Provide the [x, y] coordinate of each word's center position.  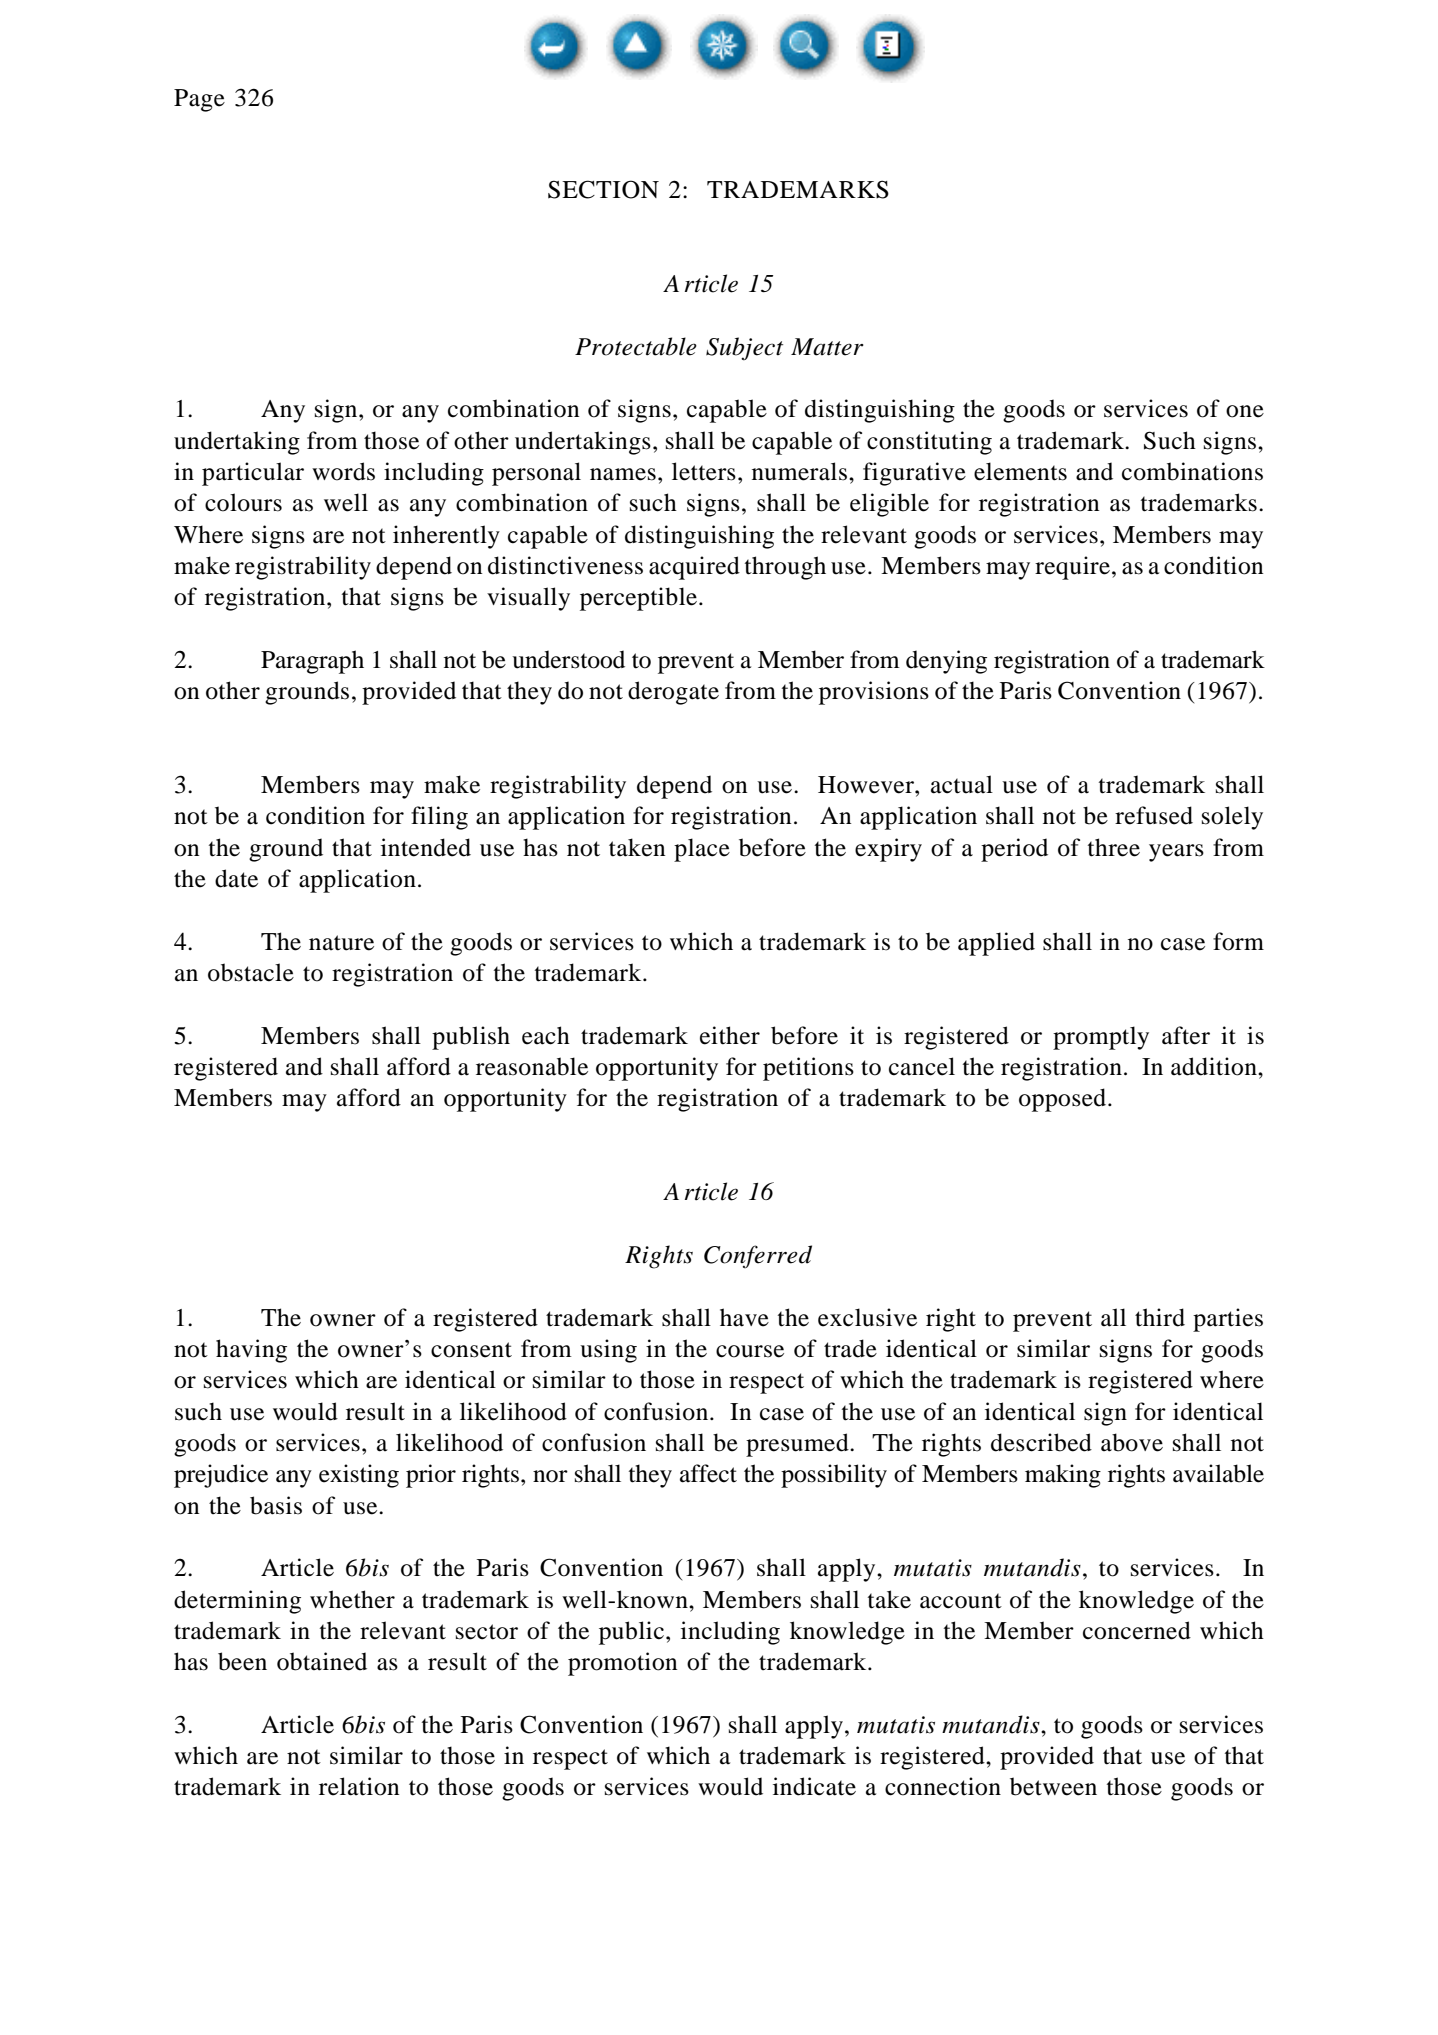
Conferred [758, 1257]
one [1245, 411]
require [1072, 568]
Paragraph [312, 662]
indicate [814, 1786]
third [1160, 1317]
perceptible [638, 599]
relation [359, 1786]
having [251, 1351]
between [1053, 1786]
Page [199, 100]
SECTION [603, 189]
